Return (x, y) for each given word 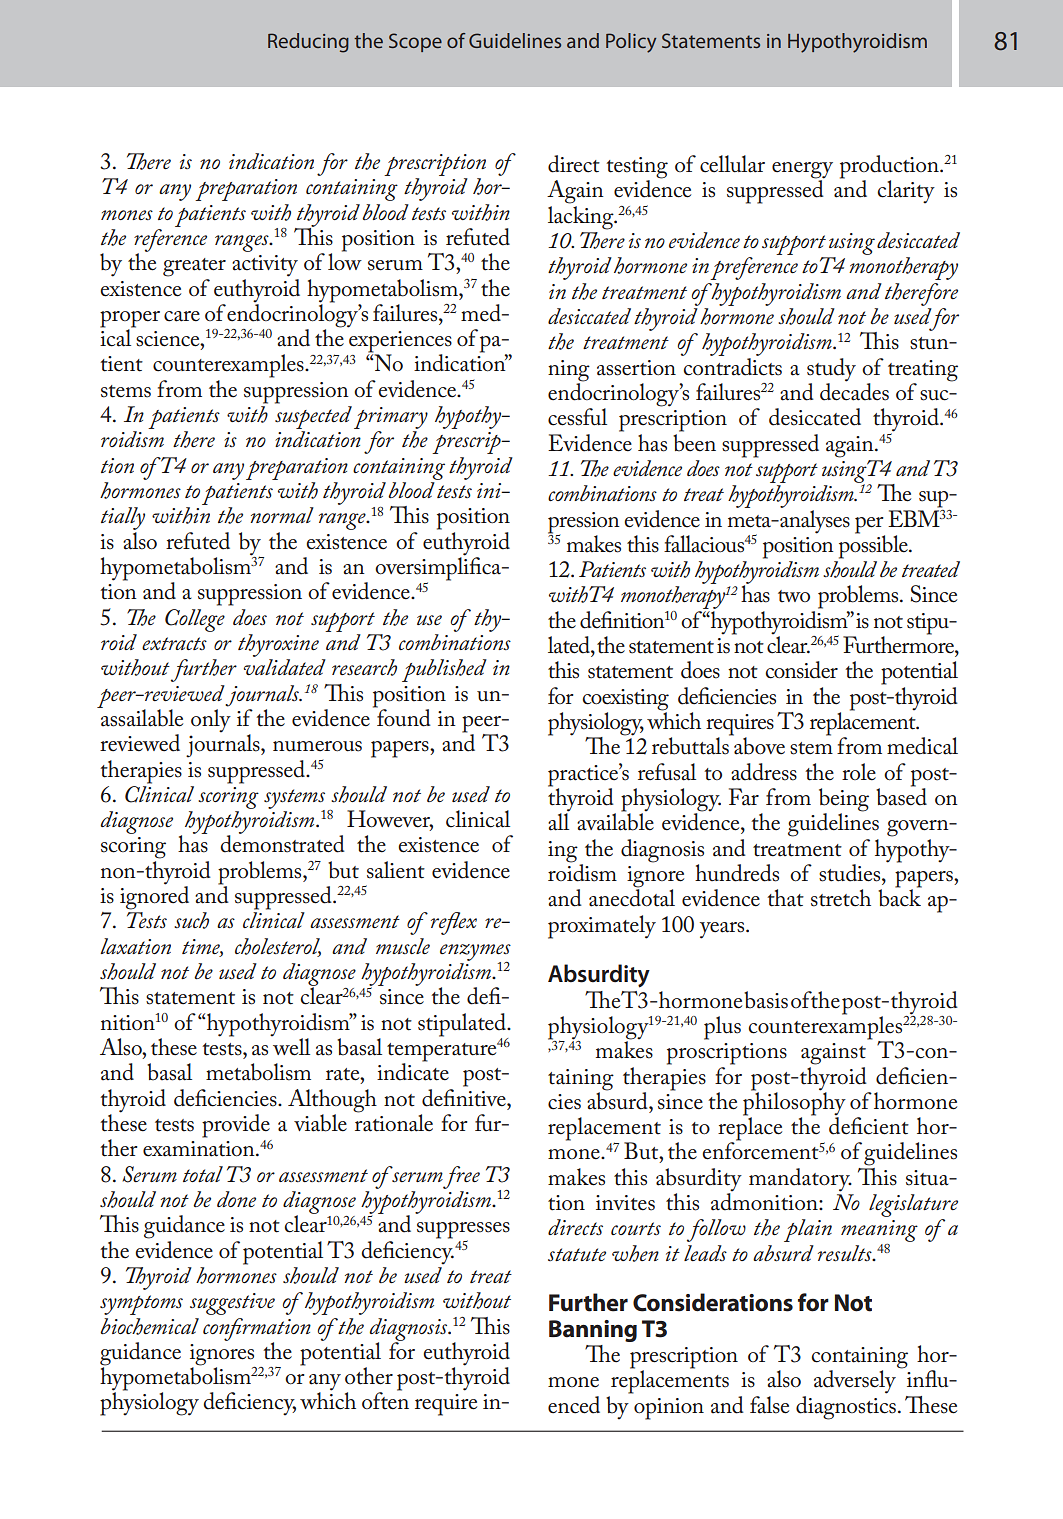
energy (802, 171)
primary (391, 419)
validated (285, 667)
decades (854, 391)
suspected (313, 419)
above (758, 745)
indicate (413, 1071)
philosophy (794, 1104)
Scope (415, 42)
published (444, 670)
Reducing (308, 43)
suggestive (232, 1304)
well (290, 1046)
